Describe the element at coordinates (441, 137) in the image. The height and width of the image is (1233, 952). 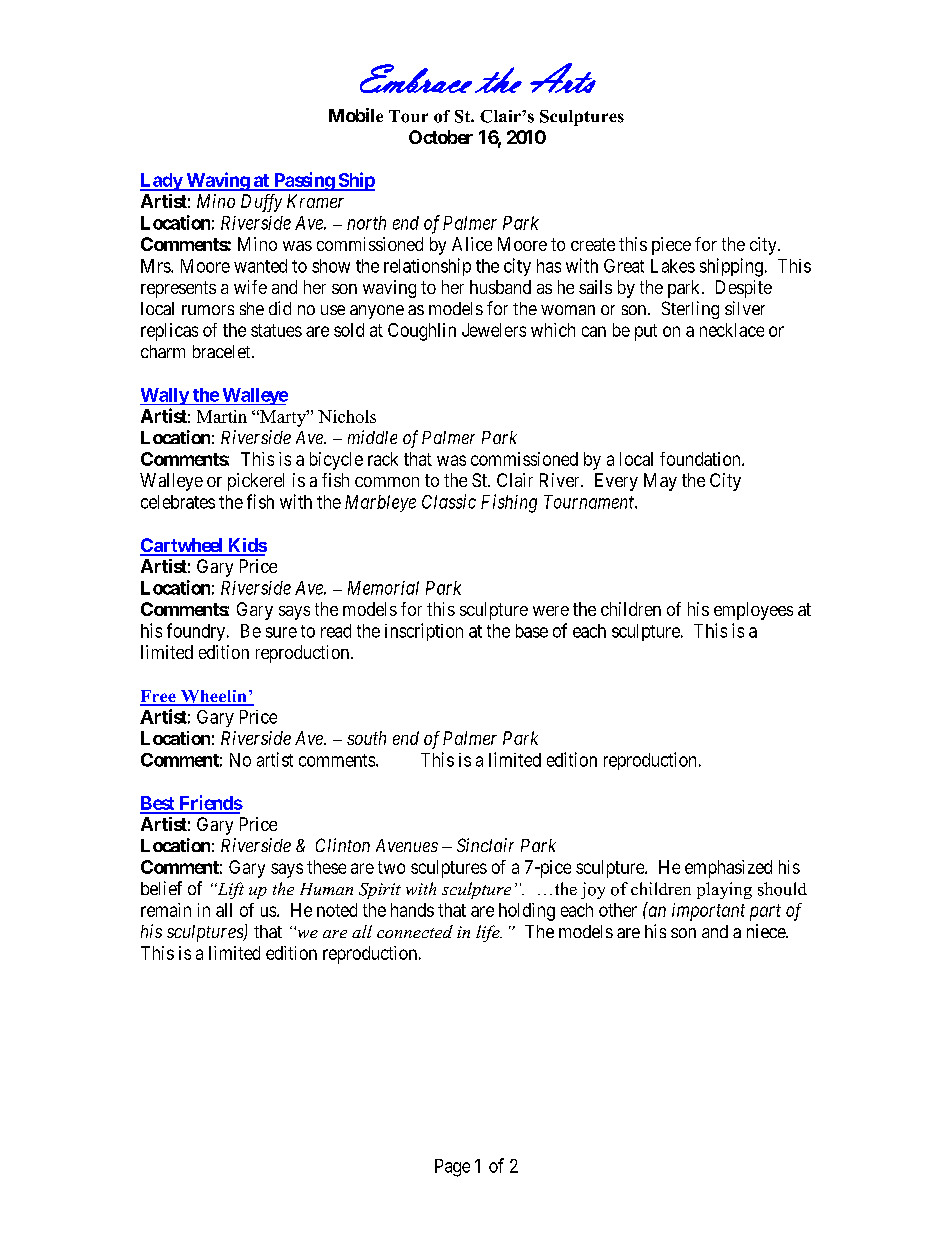
I see `October` at that location.
